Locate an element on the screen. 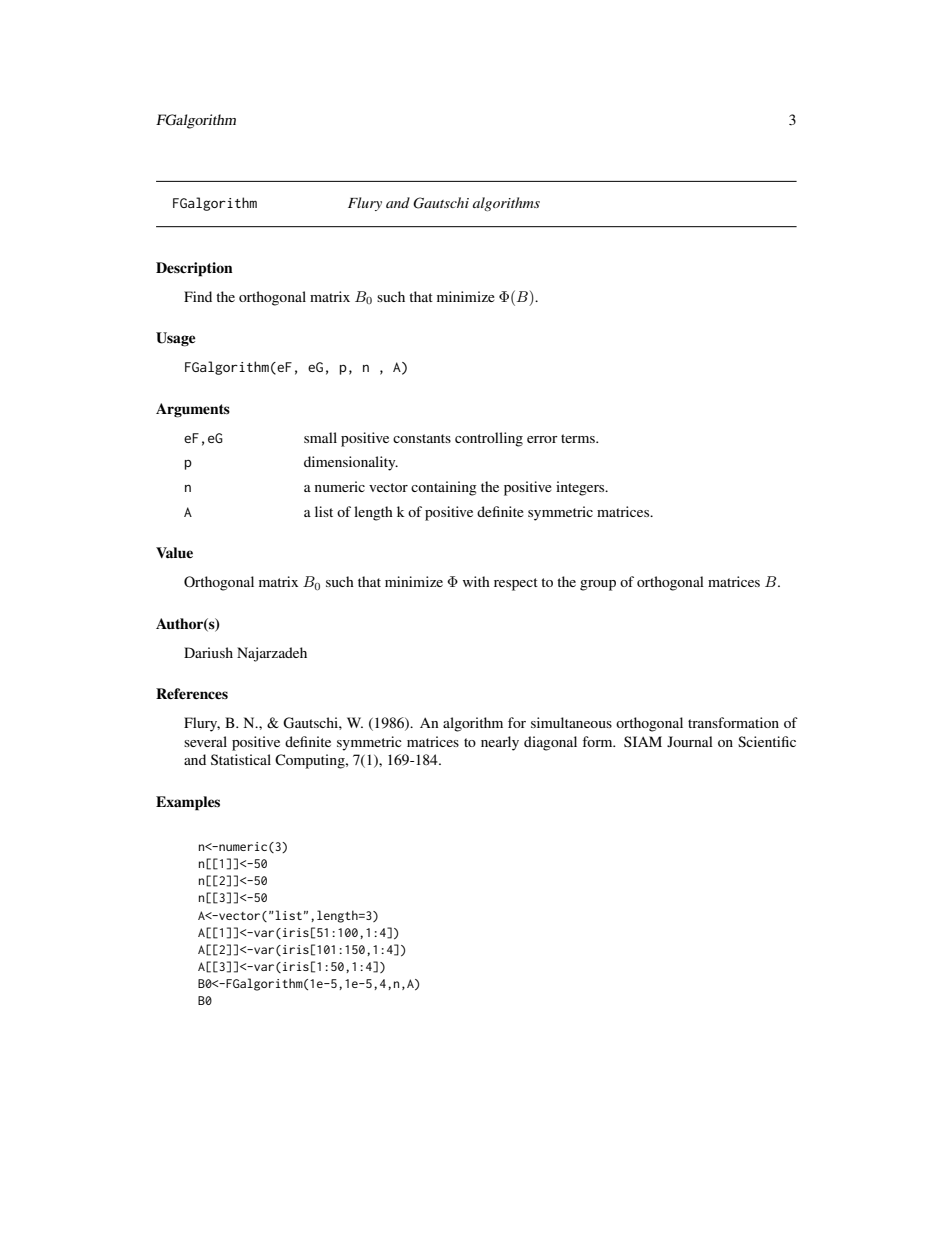  terms is located at coordinates (579, 438).
